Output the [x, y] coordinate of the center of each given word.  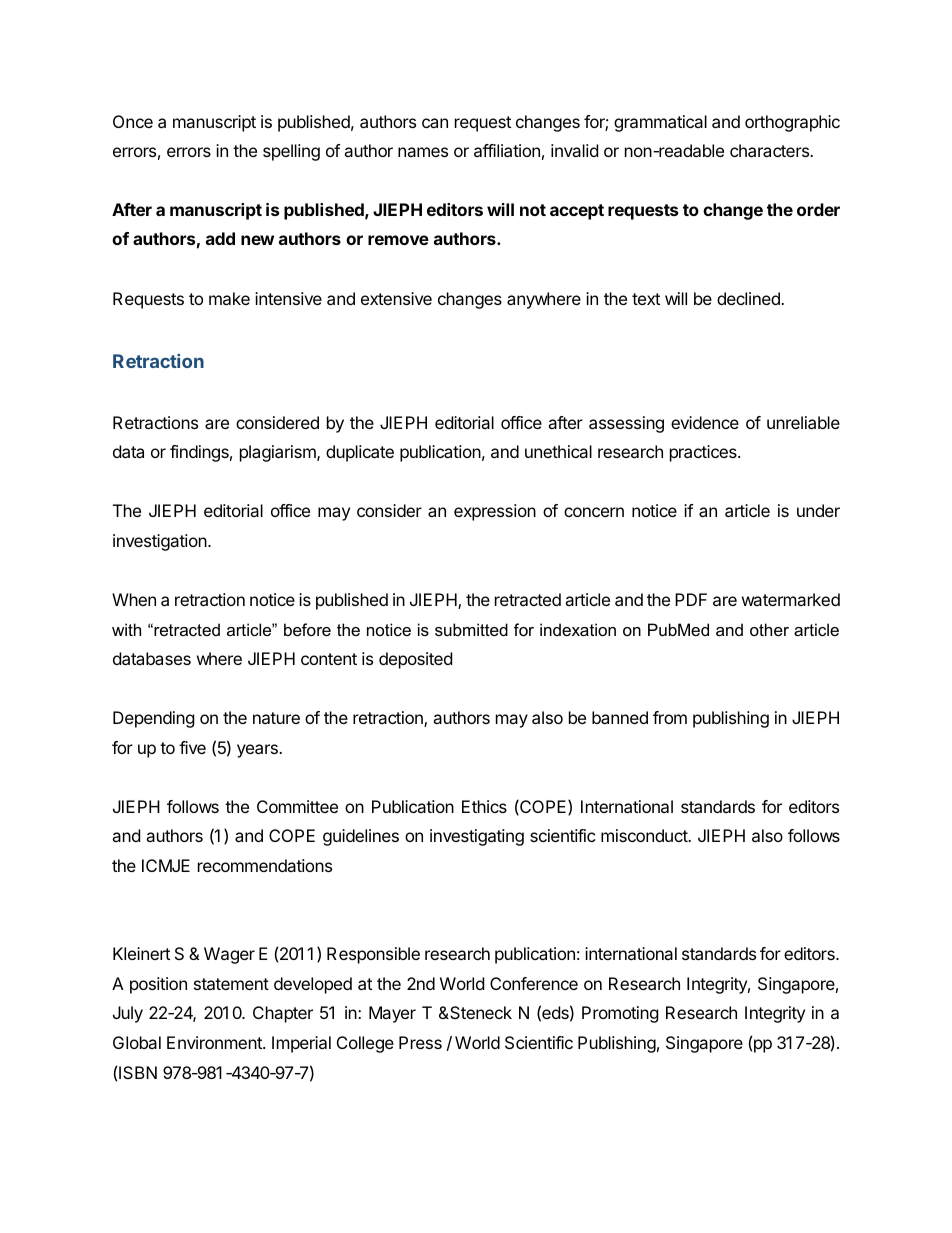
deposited [415, 660]
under [818, 510]
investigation [161, 542]
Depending [154, 719]
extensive [396, 298]
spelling [291, 152]
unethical [558, 451]
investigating [477, 837]
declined [749, 298]
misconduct [645, 835]
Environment [215, 1042]
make [229, 298]
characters [770, 150]
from [670, 717]
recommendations [265, 865]
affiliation [507, 150]
